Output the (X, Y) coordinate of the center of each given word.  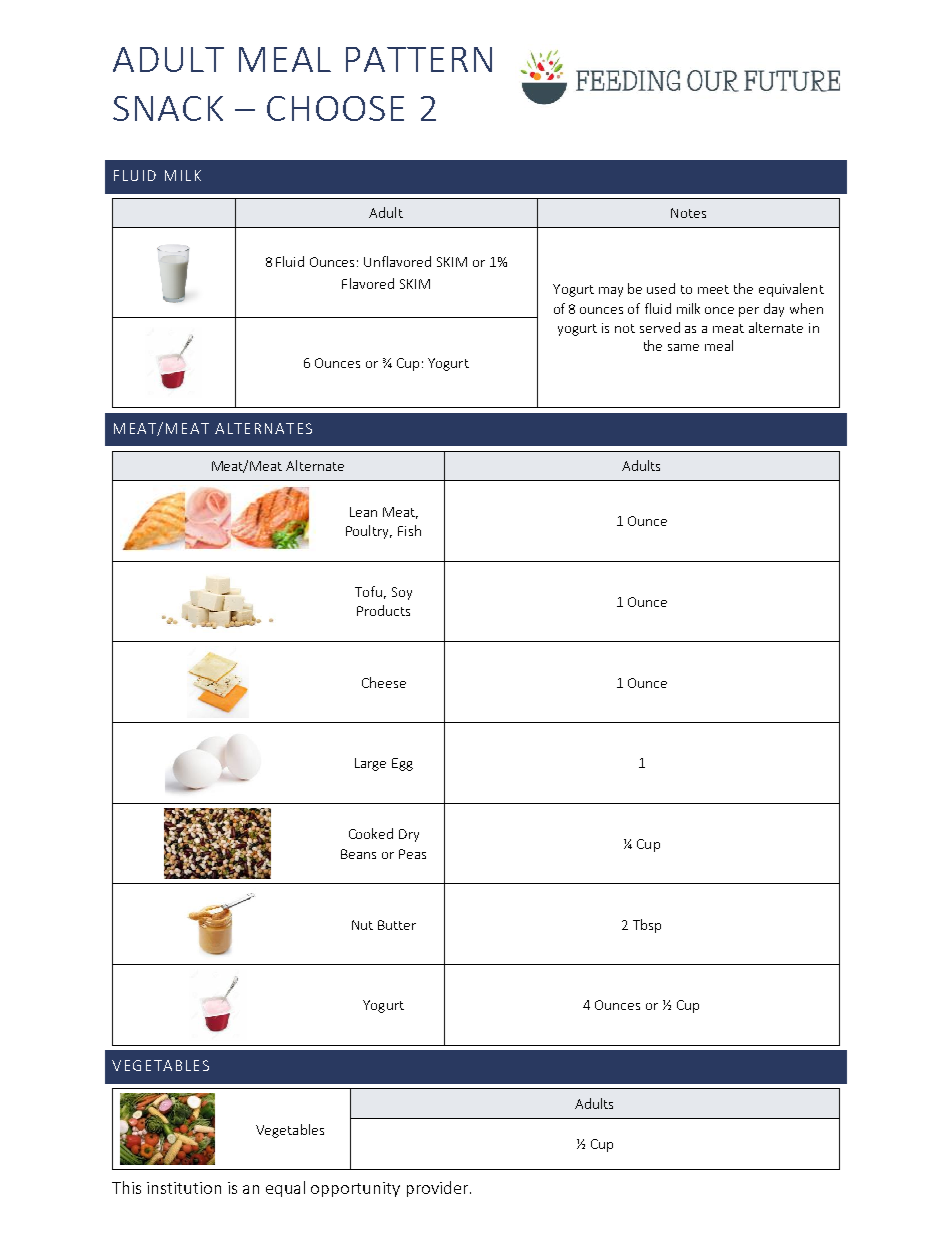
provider (437, 1189)
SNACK (168, 108)
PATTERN (419, 59)
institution (184, 1188)
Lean (363, 512)
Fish (409, 530)
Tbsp (647, 926)
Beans (358, 854)
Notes (688, 213)
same (683, 347)
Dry (409, 835)
